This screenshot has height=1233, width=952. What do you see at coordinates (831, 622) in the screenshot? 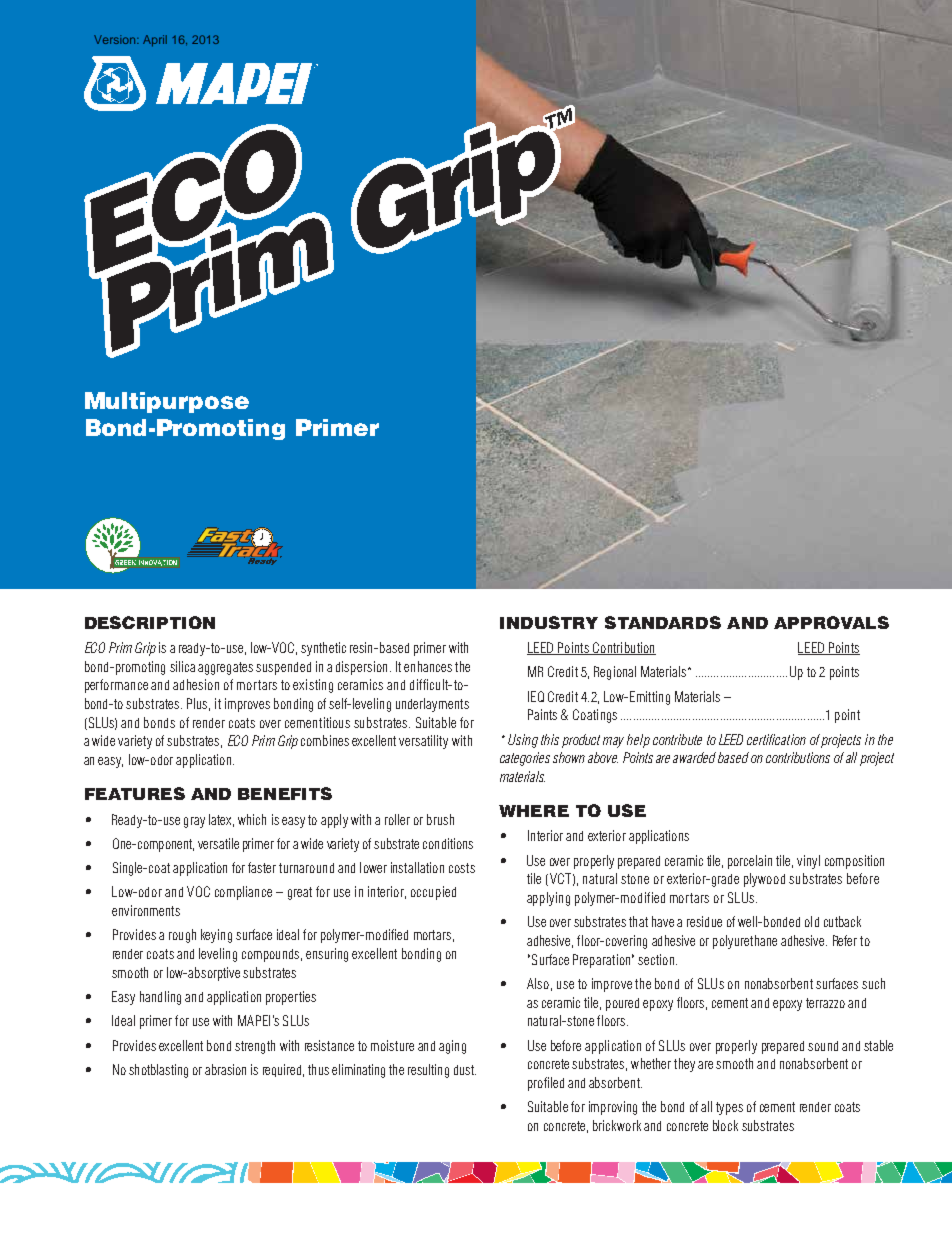
I see `APPROVALS` at bounding box center [831, 622].
